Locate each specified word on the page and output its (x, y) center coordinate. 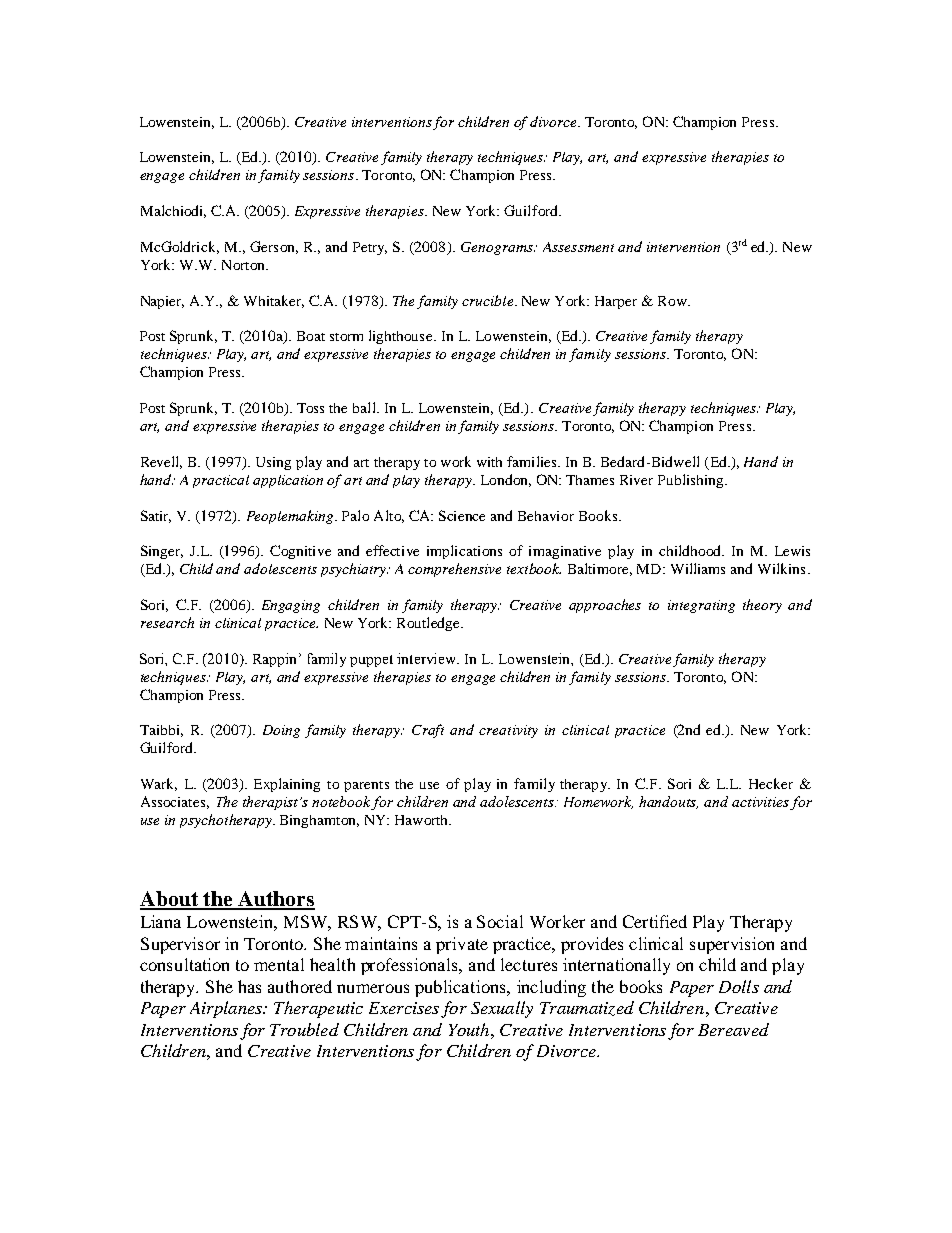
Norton (244, 265)
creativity (508, 731)
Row (673, 301)
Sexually (502, 1009)
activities (760, 802)
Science (462, 515)
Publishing (692, 481)
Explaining (287, 785)
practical (221, 481)
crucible (489, 300)
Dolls (739, 986)
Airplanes (227, 1009)
